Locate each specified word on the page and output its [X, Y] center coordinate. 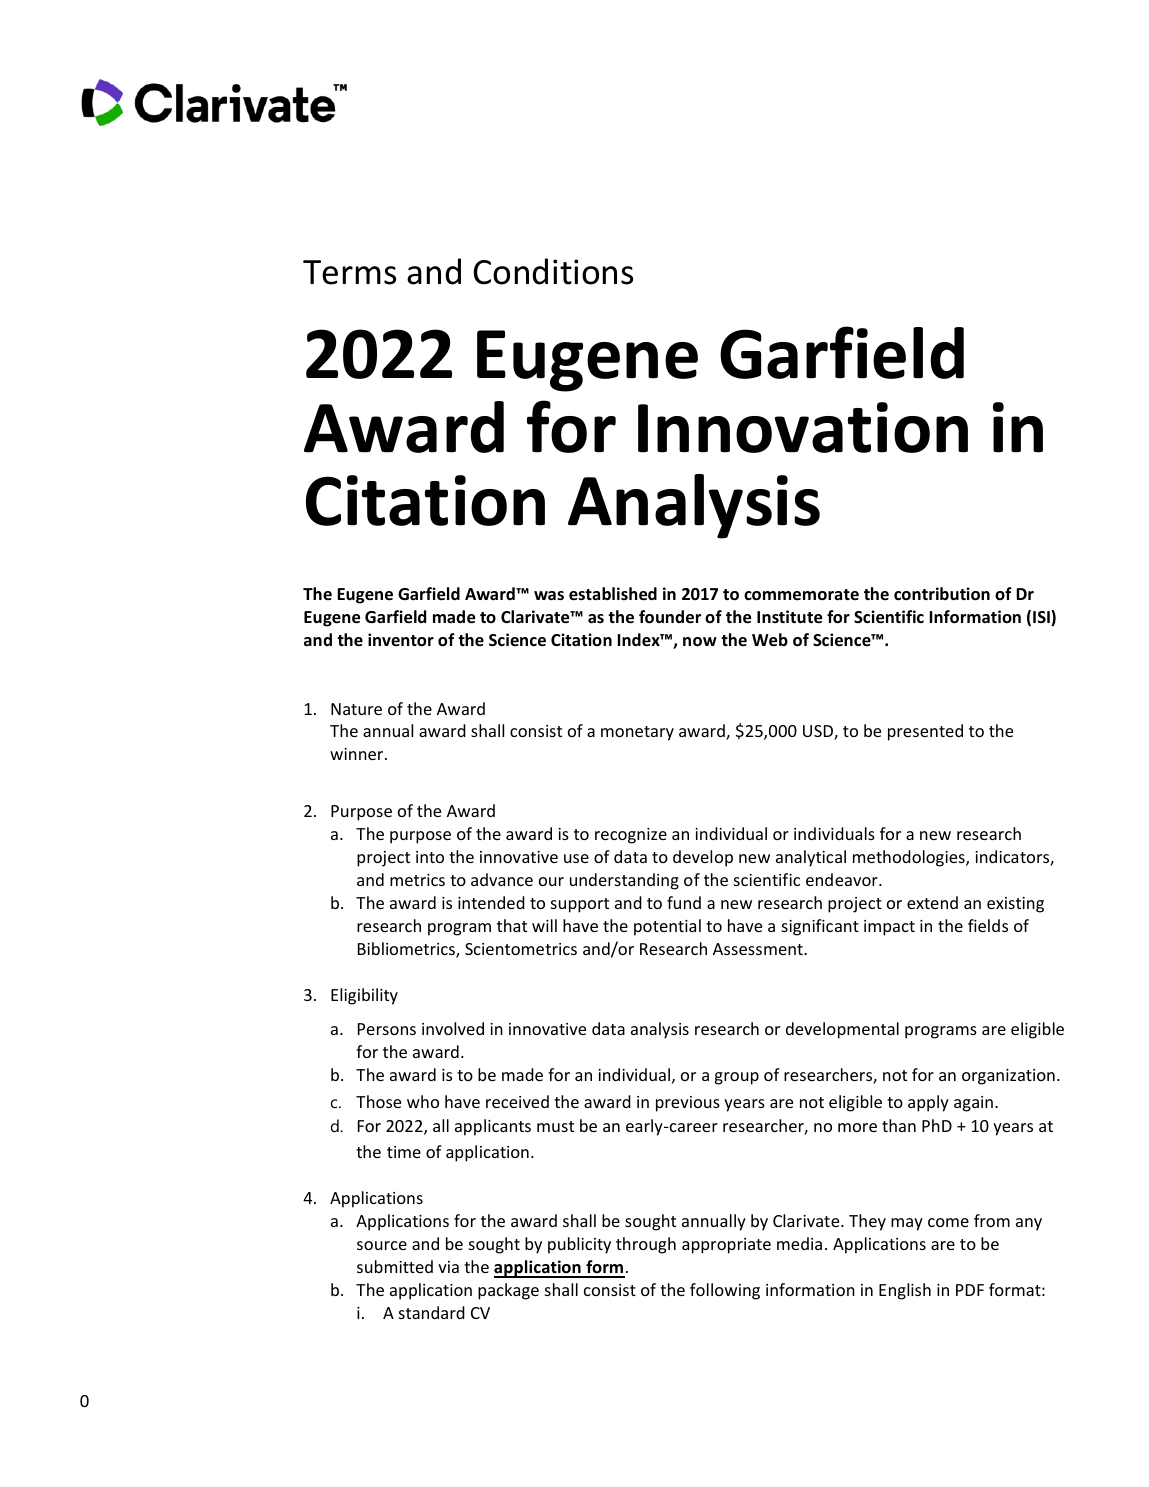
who [423, 1101]
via [448, 1267]
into [430, 857]
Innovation [803, 427]
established [613, 594]
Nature [356, 709]
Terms [349, 272]
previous [688, 1104]
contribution [942, 594]
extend [932, 902]
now [700, 642]
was [549, 595]
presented [925, 732]
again [973, 1104]
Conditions [553, 271]
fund [684, 902]
